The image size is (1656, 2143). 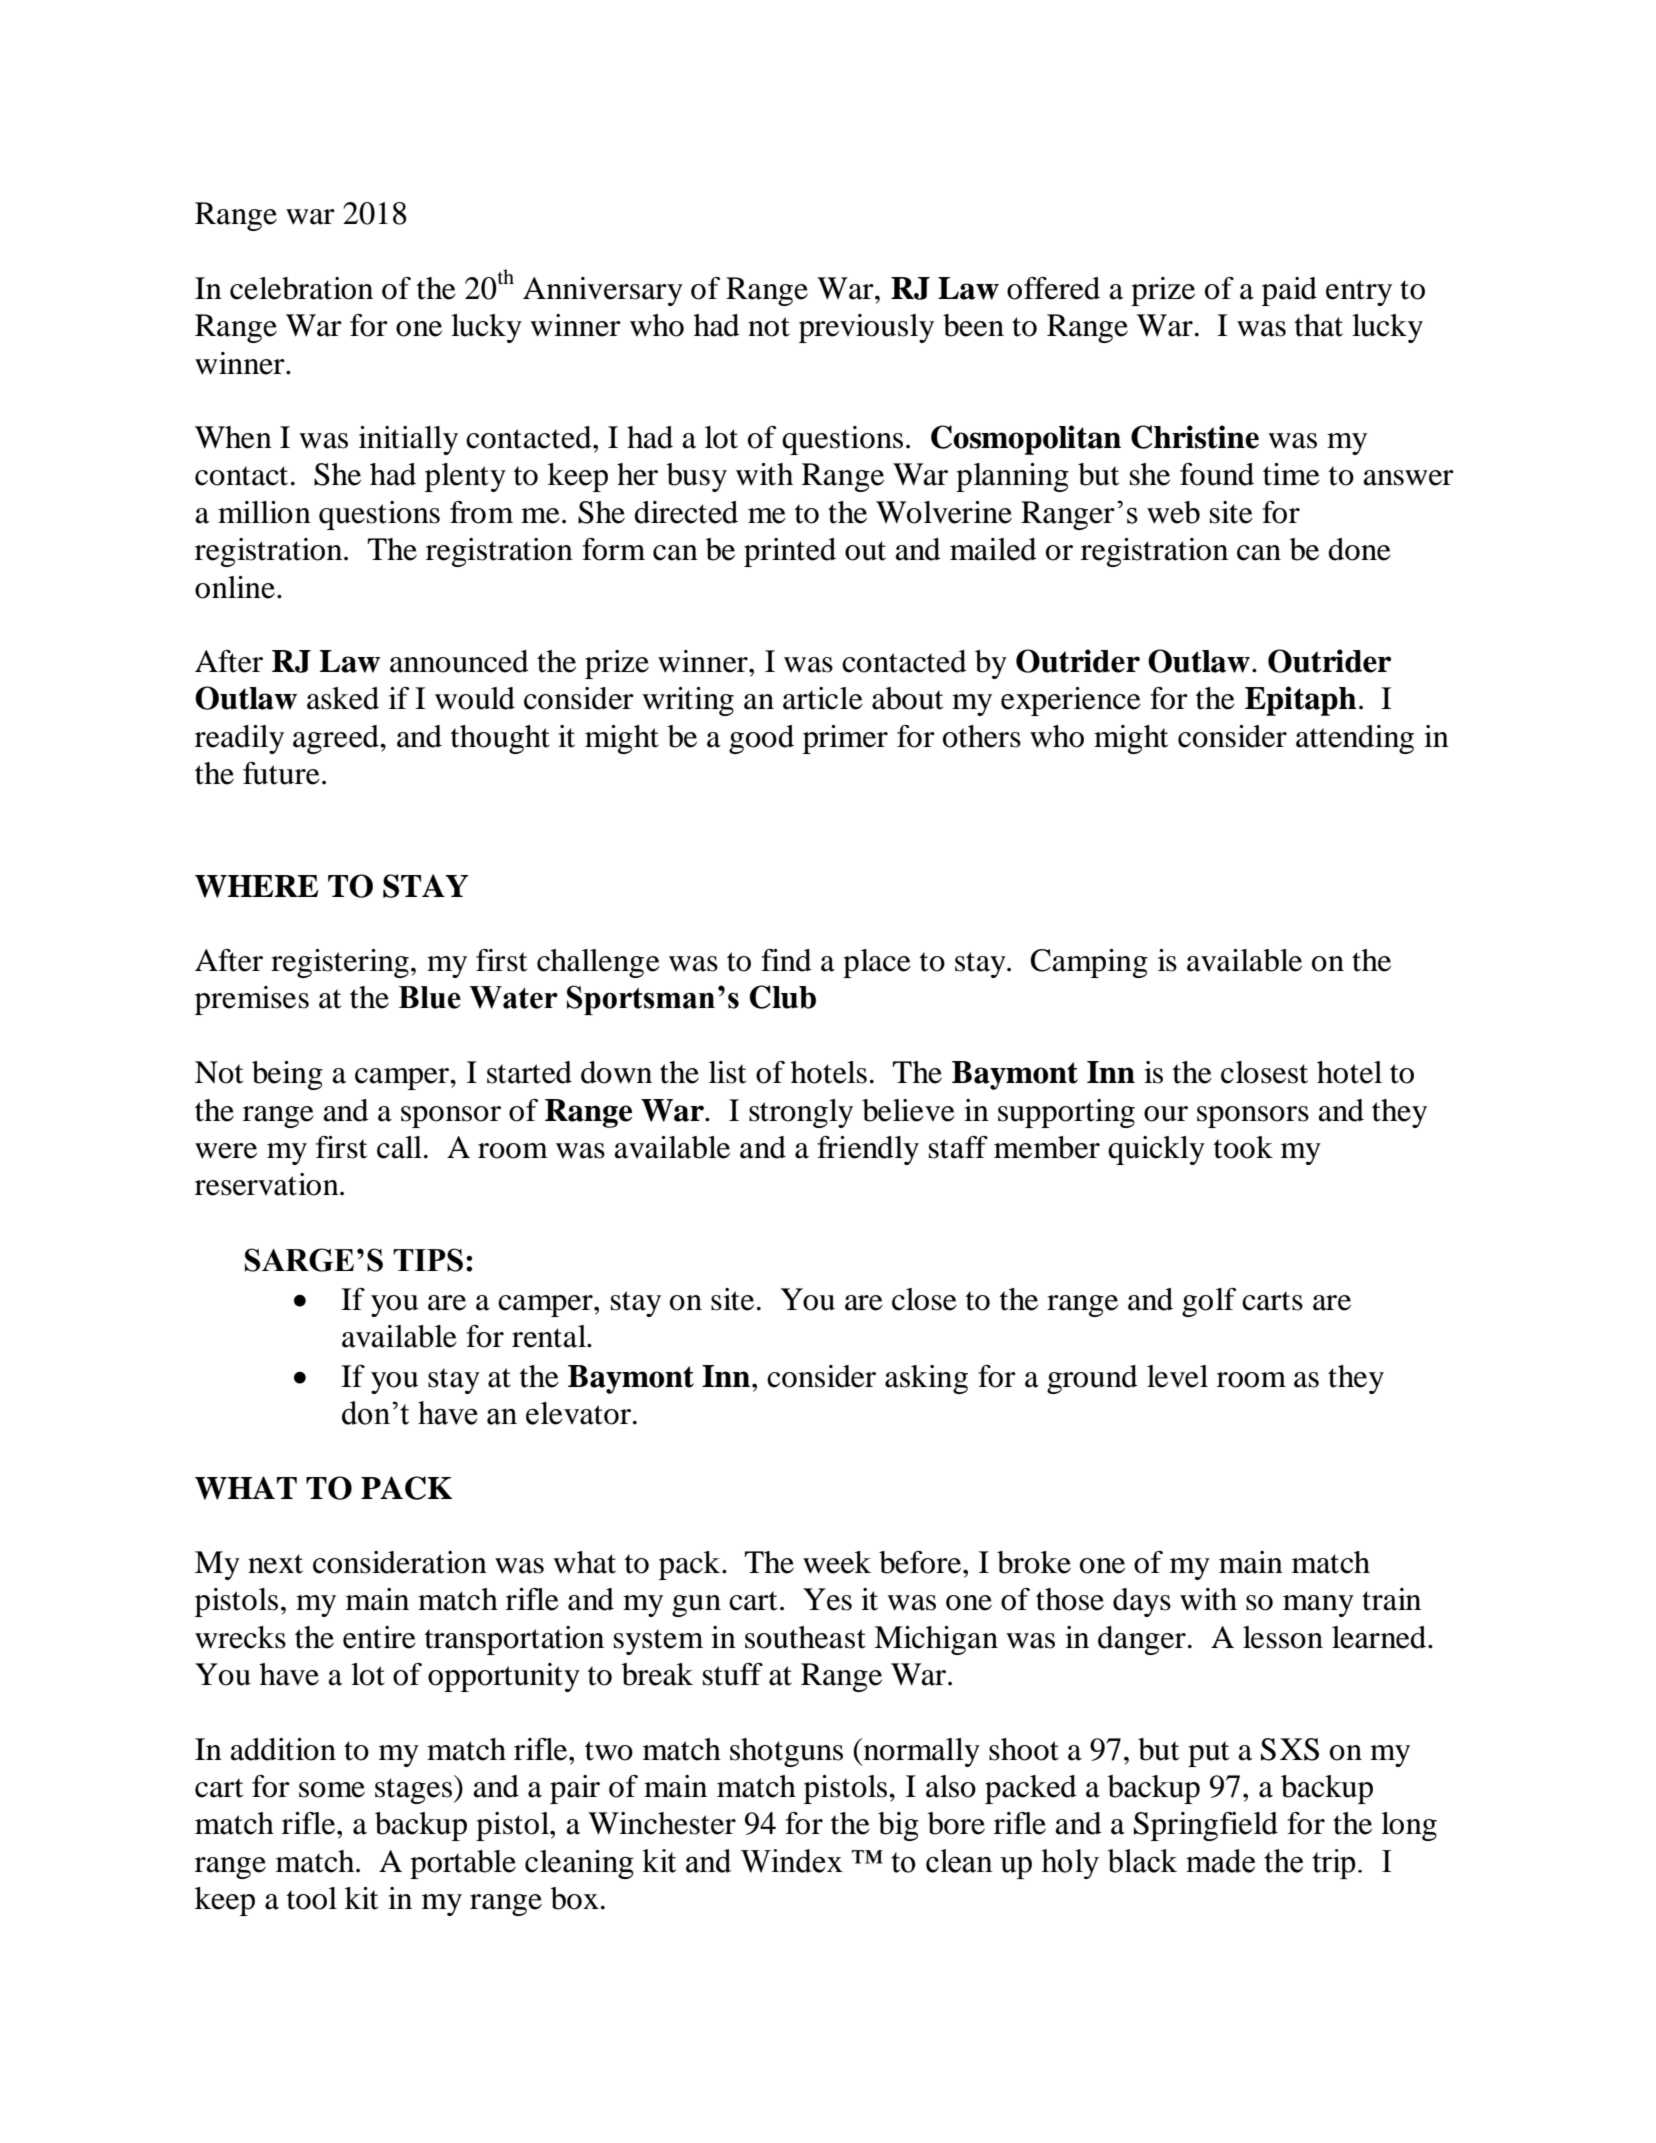 I want to click on Windex, so click(x=792, y=1861).
